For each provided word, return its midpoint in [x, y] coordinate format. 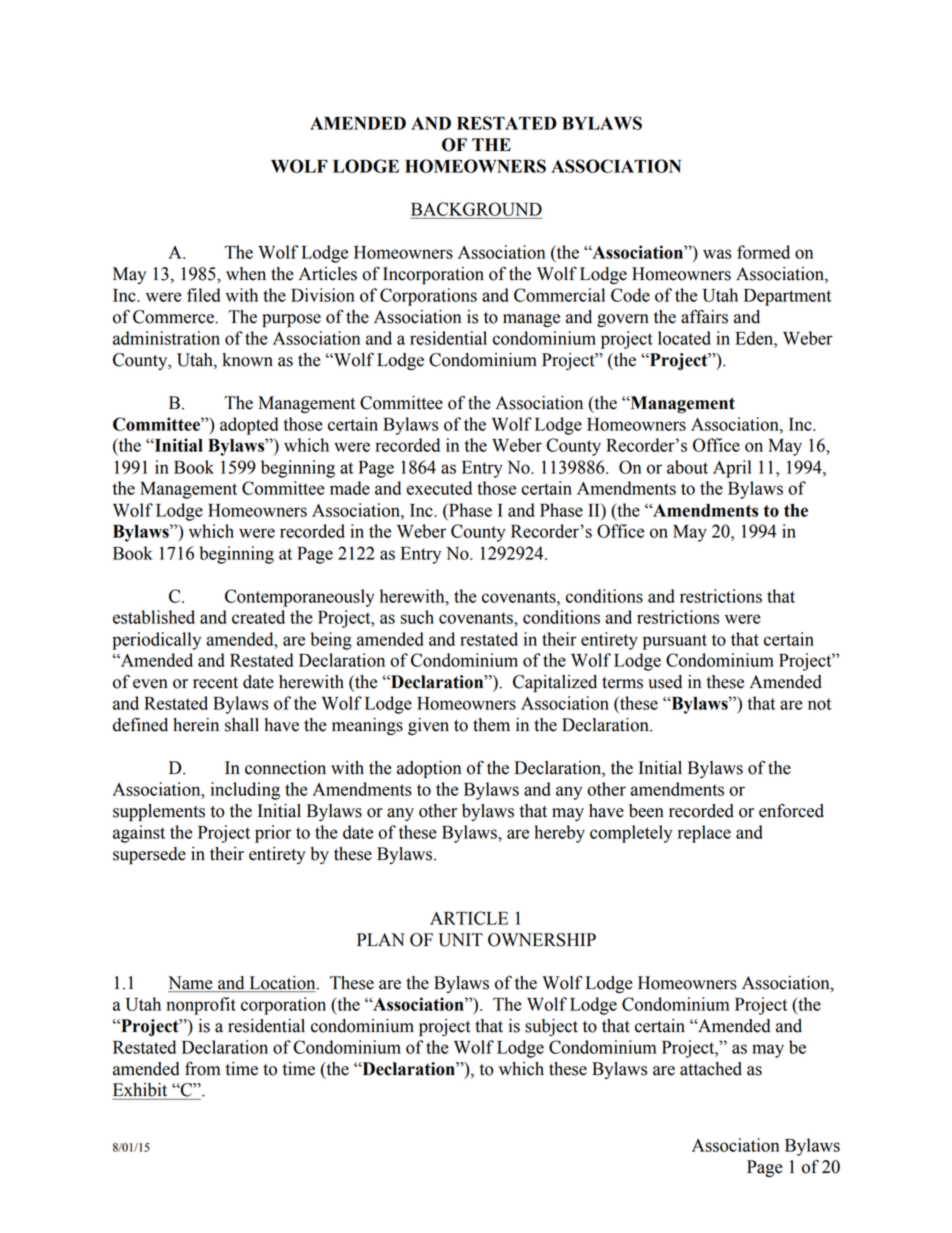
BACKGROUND [476, 209]
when [246, 274]
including [245, 791]
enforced [791, 810]
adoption [429, 769]
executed [439, 488]
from [202, 1068]
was [717, 254]
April [732, 469]
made [350, 488]
